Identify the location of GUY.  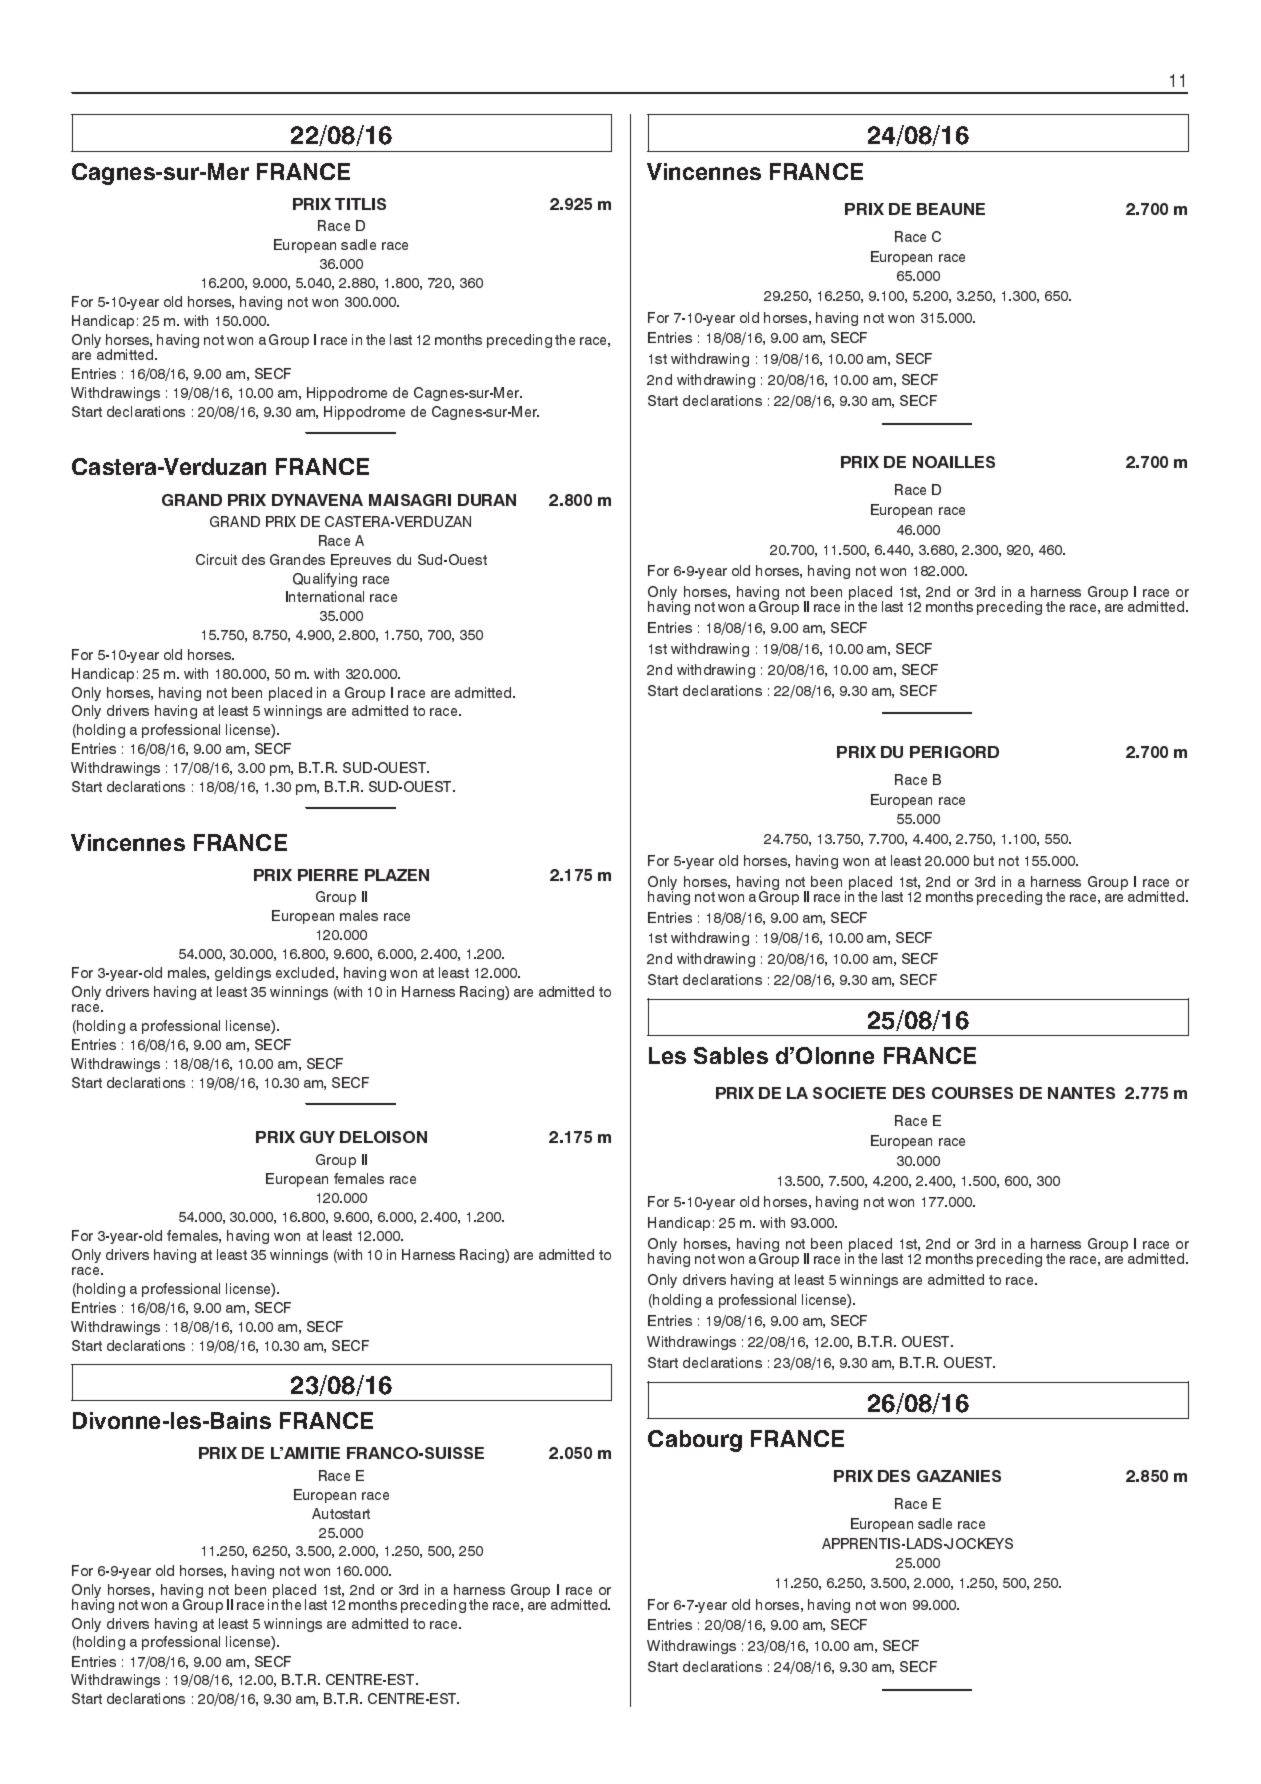
(317, 1137).
